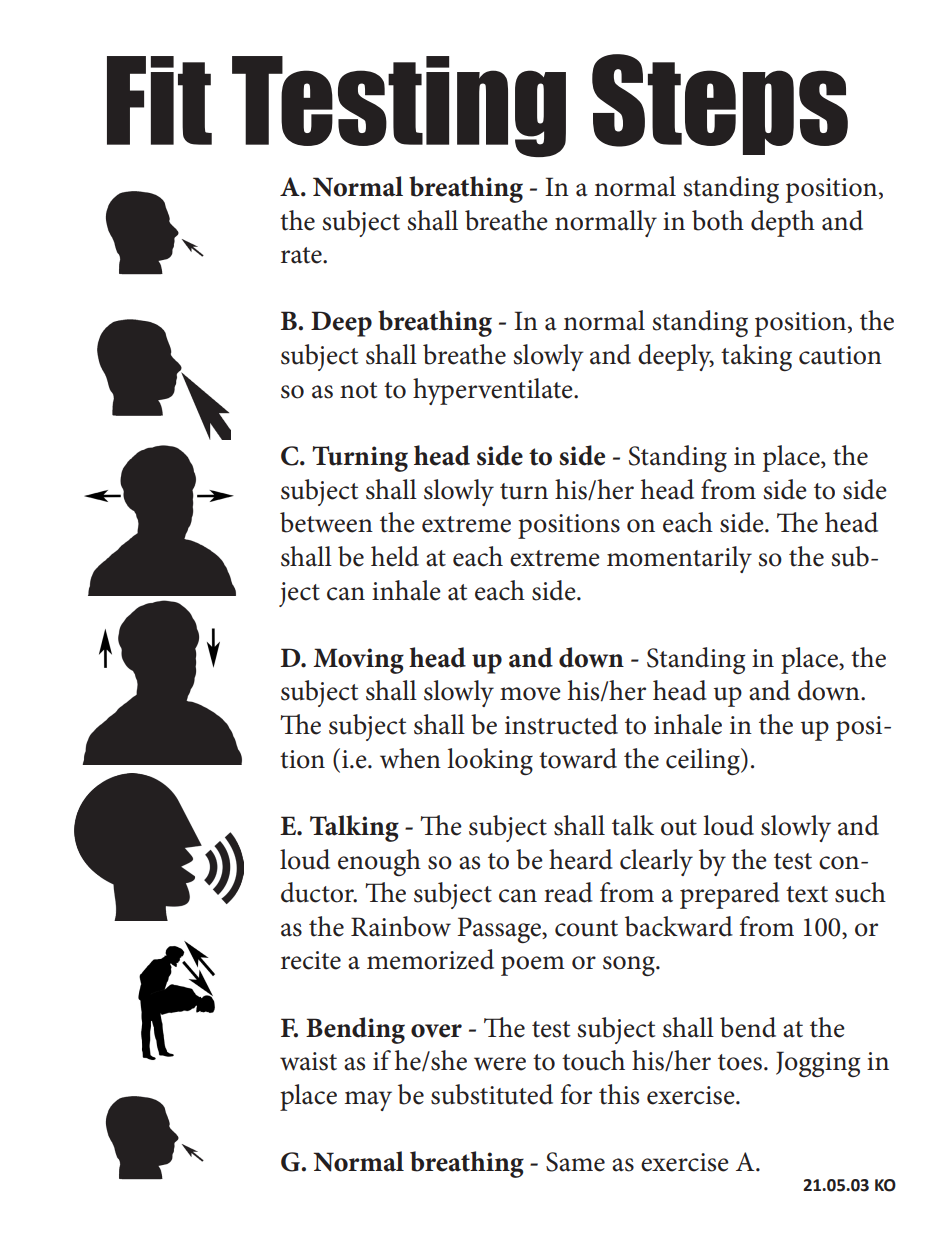 The width and height of the page is (952, 1233). What do you see at coordinates (783, 223) in the page?
I see `depth` at bounding box center [783, 223].
